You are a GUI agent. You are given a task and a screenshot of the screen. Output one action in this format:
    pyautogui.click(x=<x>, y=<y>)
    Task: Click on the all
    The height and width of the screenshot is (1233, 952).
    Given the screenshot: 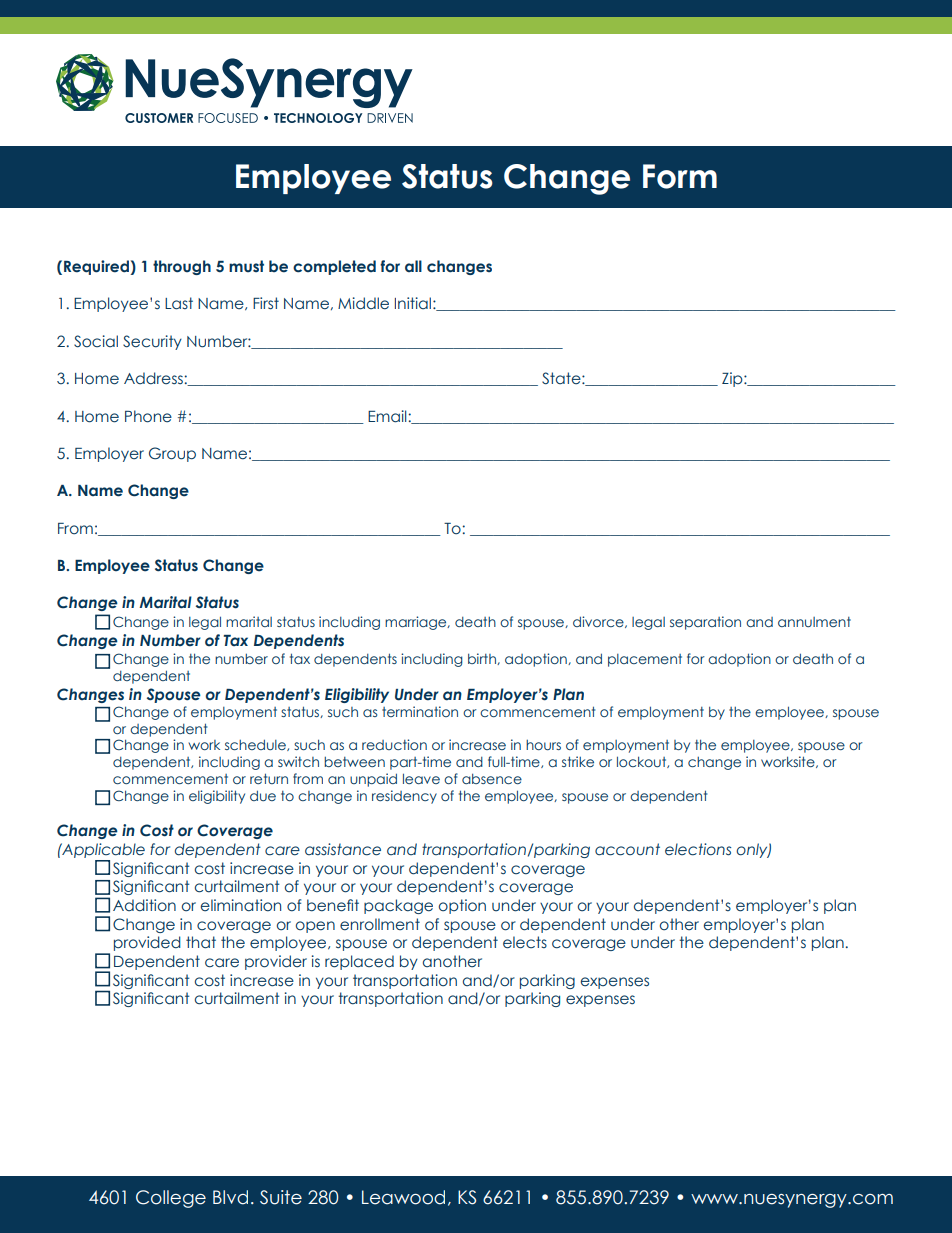 What is the action you would take?
    pyautogui.click(x=413, y=266)
